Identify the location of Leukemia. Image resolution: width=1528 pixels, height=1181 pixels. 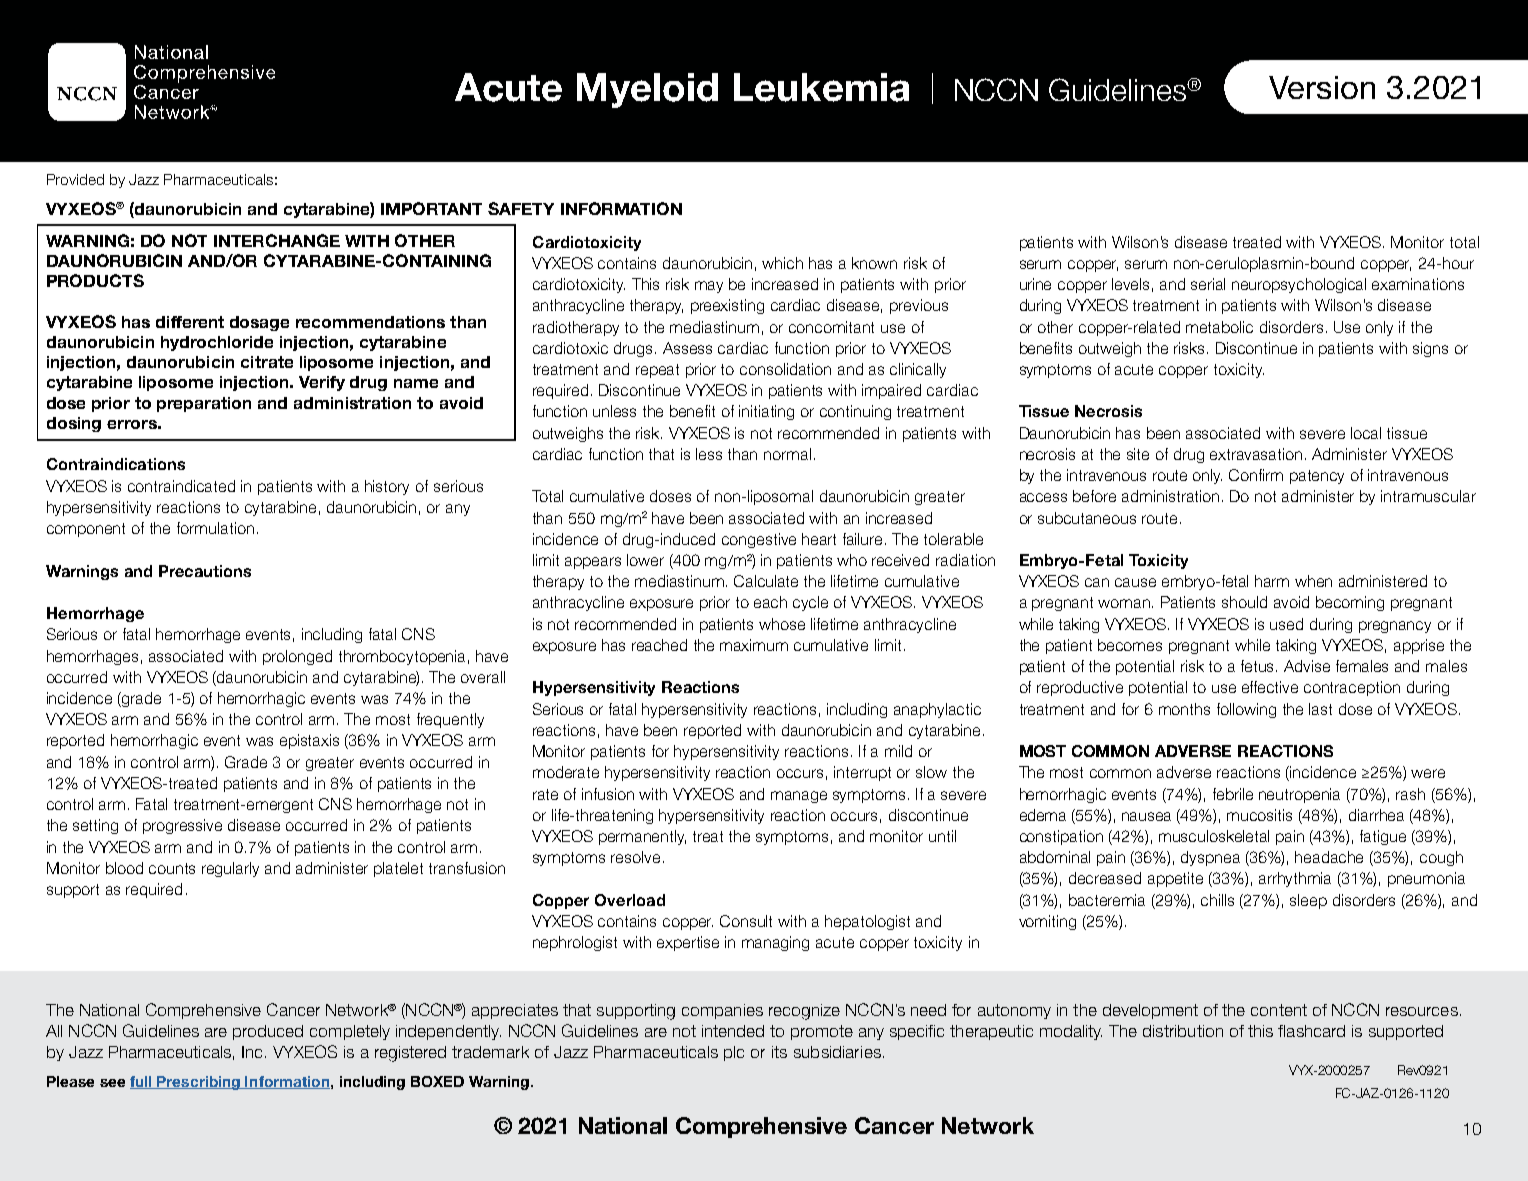
(821, 87).
